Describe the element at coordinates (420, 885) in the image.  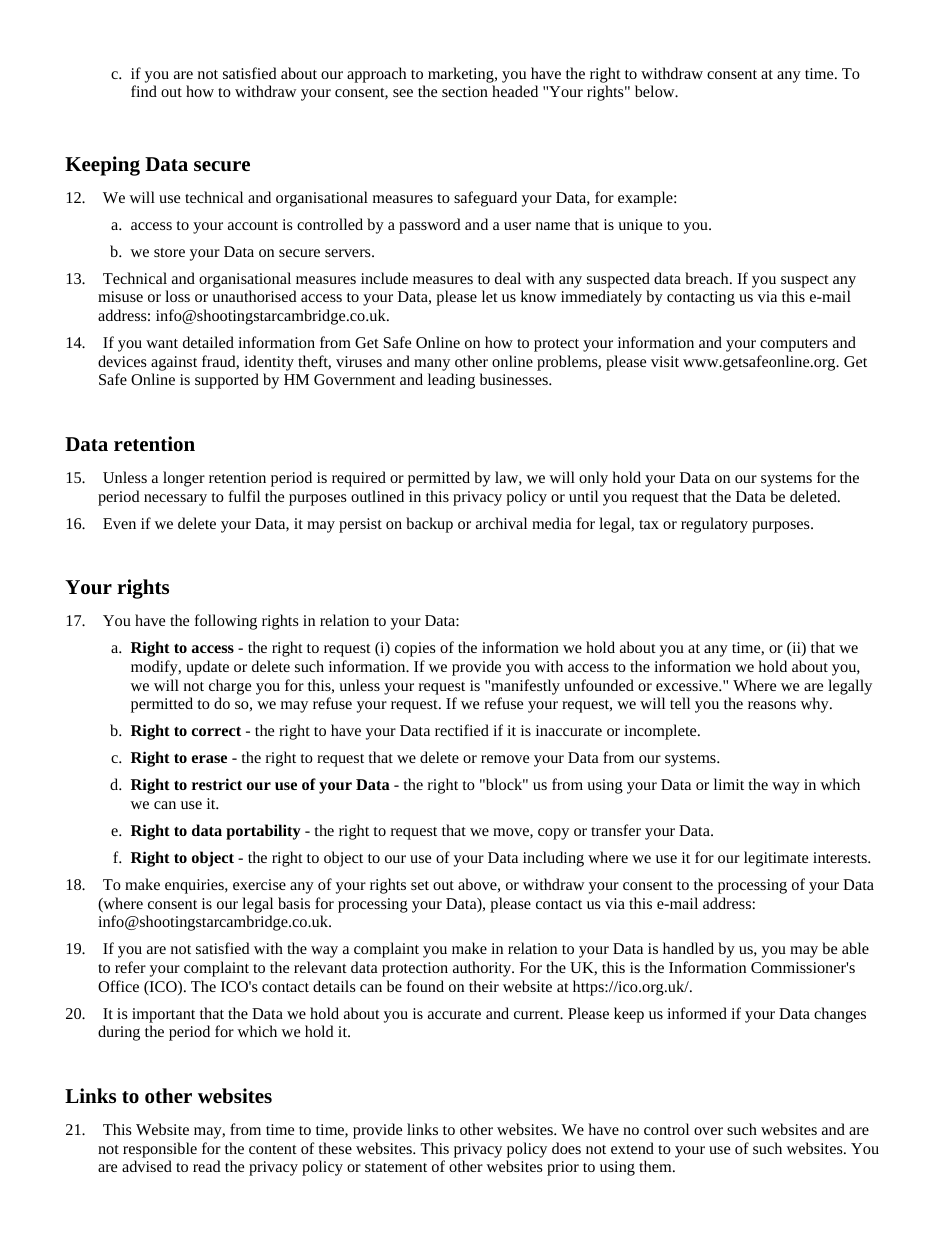
I see `set` at that location.
